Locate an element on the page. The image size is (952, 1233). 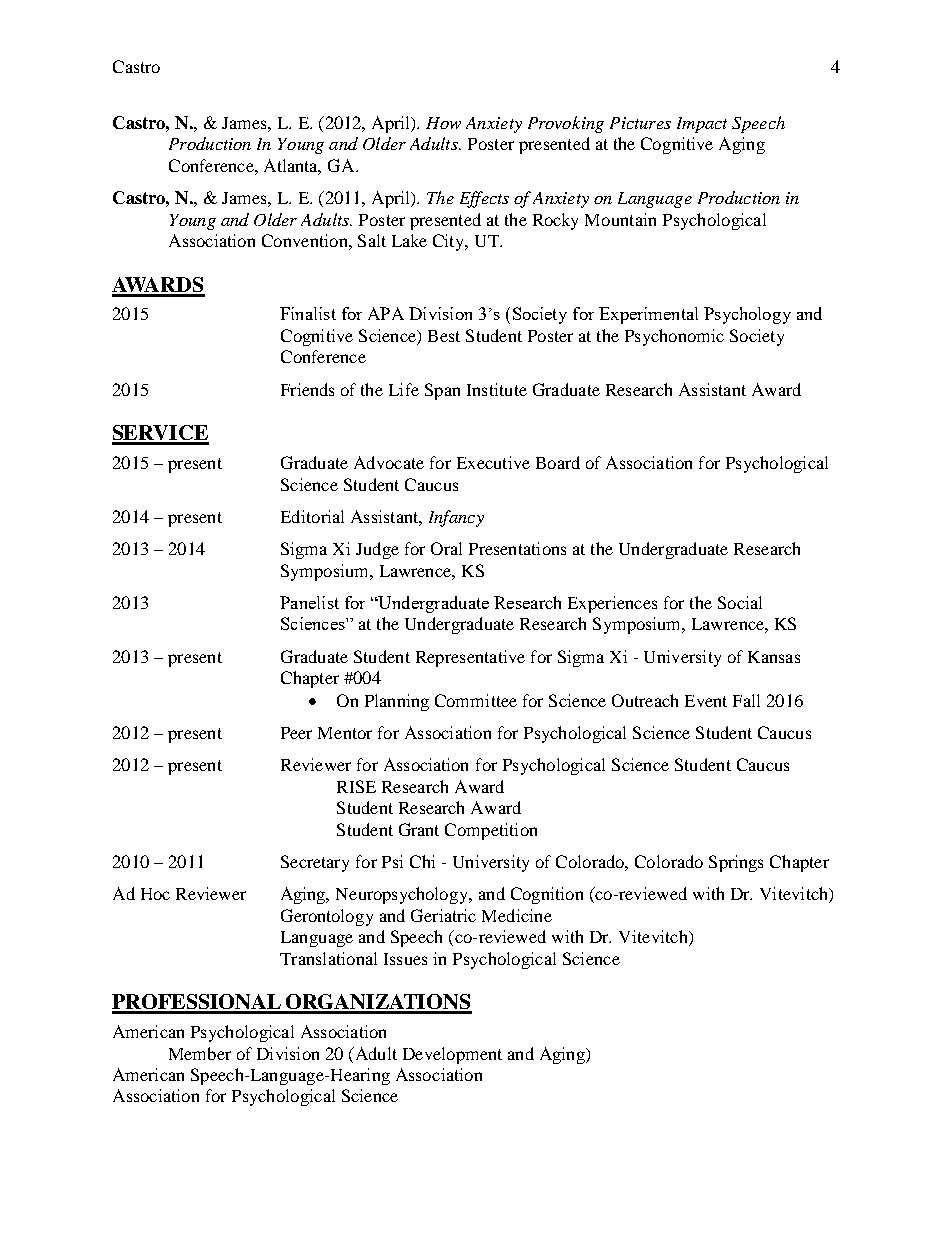
Social is located at coordinates (740, 602).
